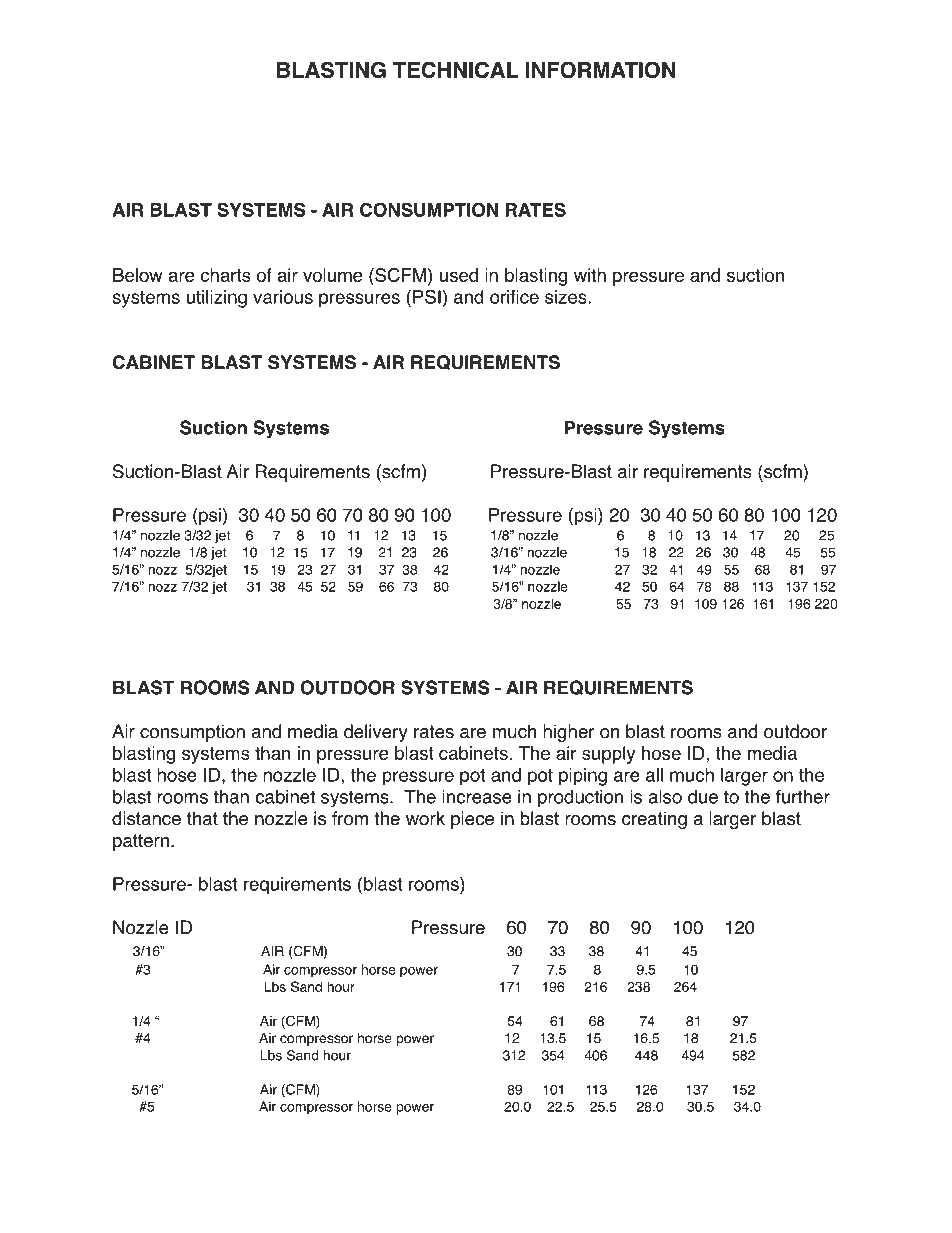 The height and width of the document is (1233, 952). I want to click on with, so click(590, 275).
